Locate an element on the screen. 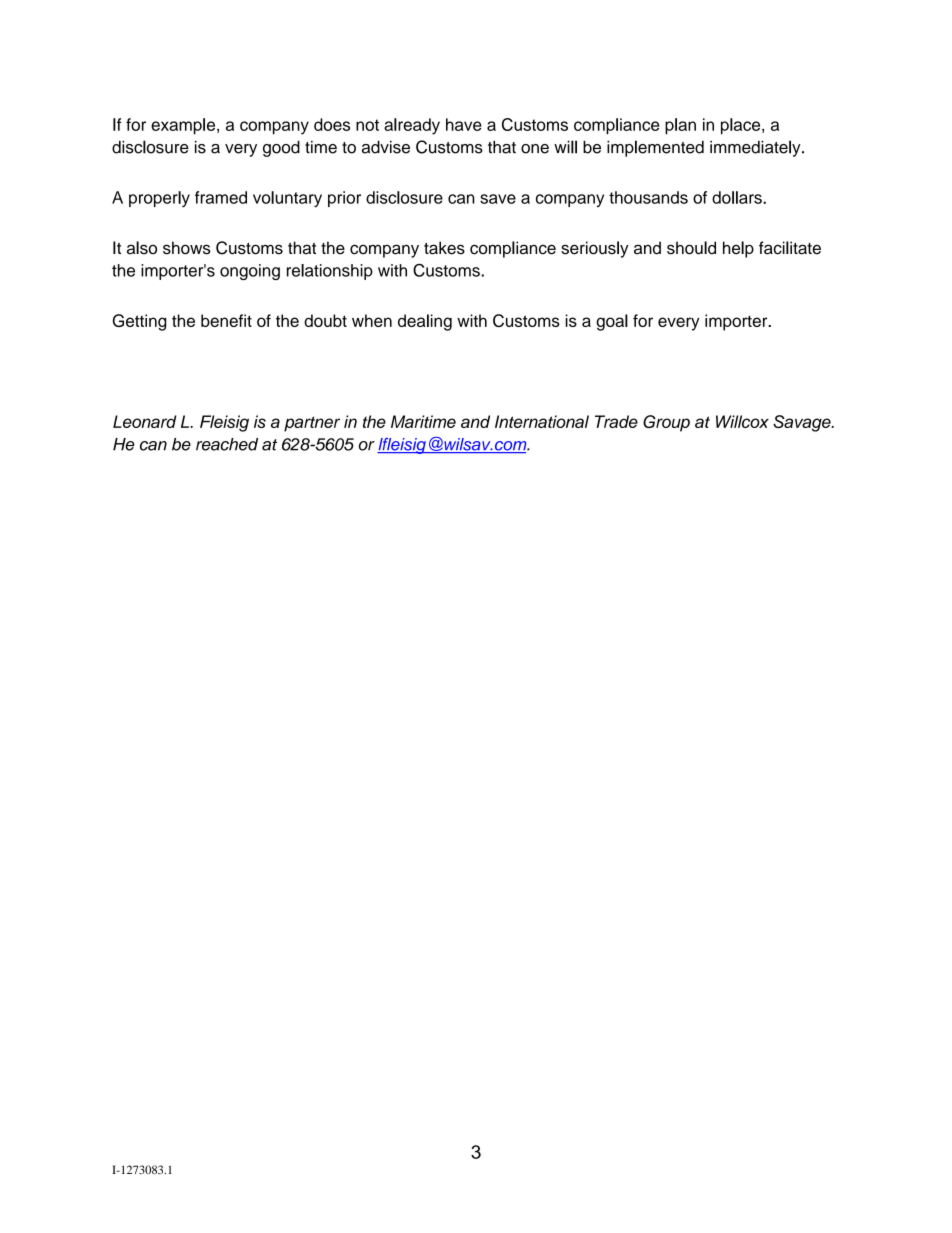  benefit is located at coordinates (226, 320).
